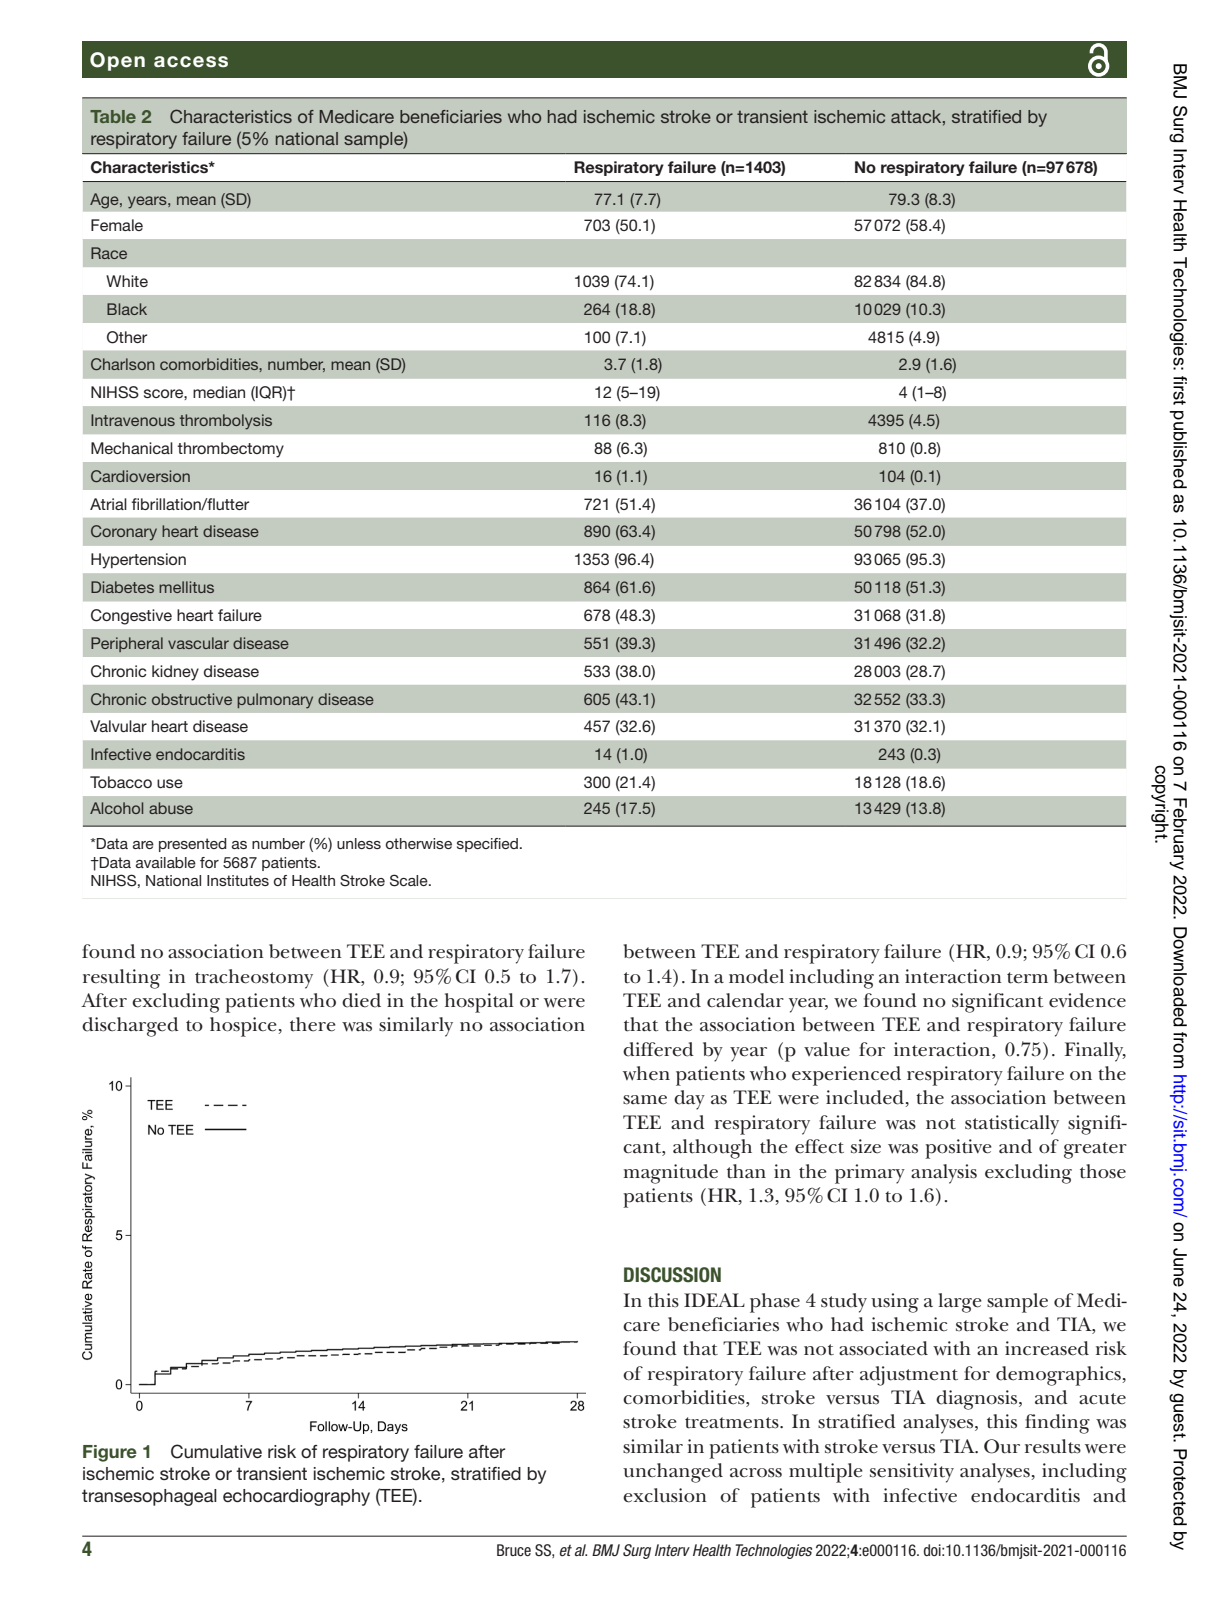 This image has height=1612, width=1209. What do you see at coordinates (958, 1149) in the image?
I see `positive` at bounding box center [958, 1149].
